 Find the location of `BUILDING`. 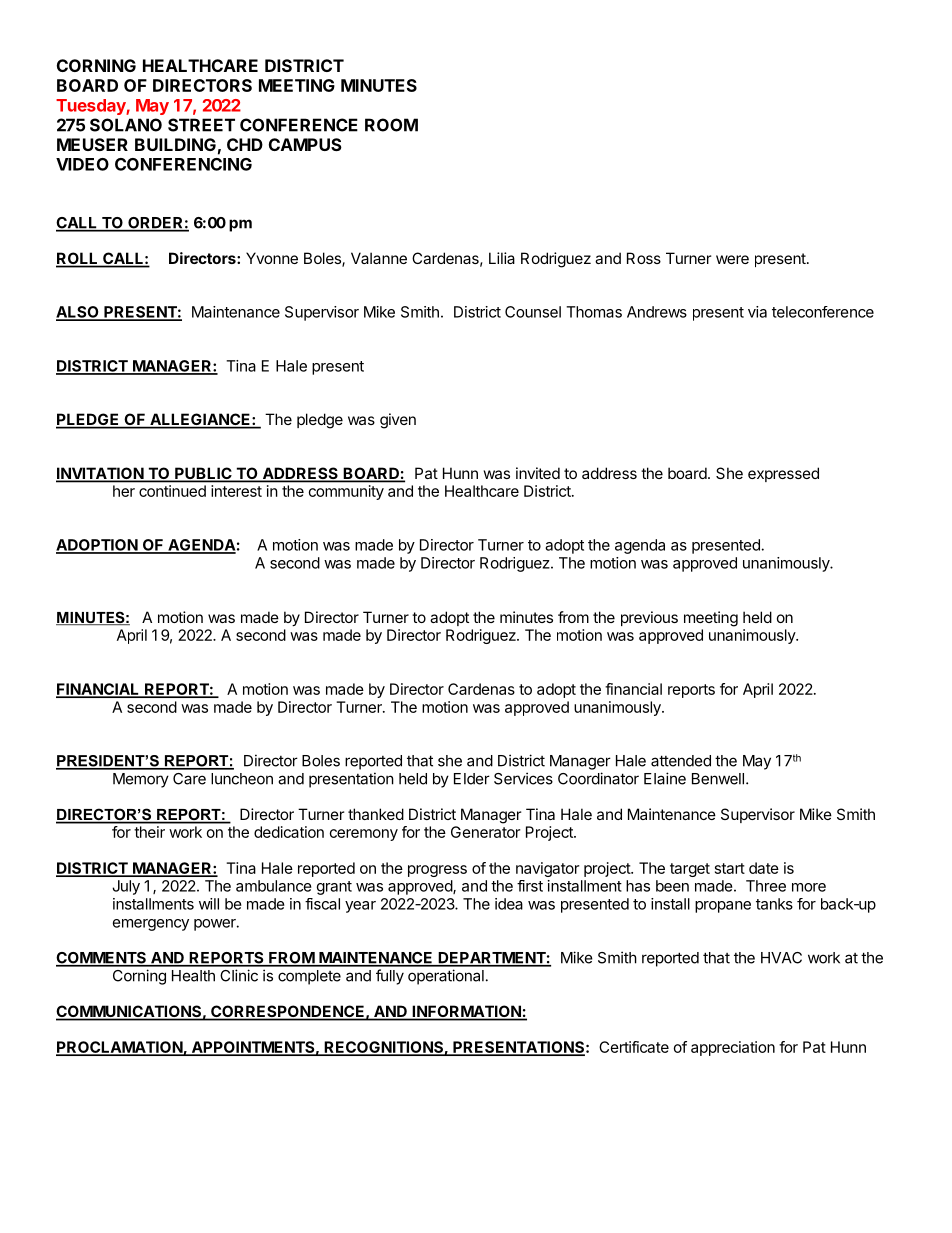

BUILDING is located at coordinates (175, 144).
